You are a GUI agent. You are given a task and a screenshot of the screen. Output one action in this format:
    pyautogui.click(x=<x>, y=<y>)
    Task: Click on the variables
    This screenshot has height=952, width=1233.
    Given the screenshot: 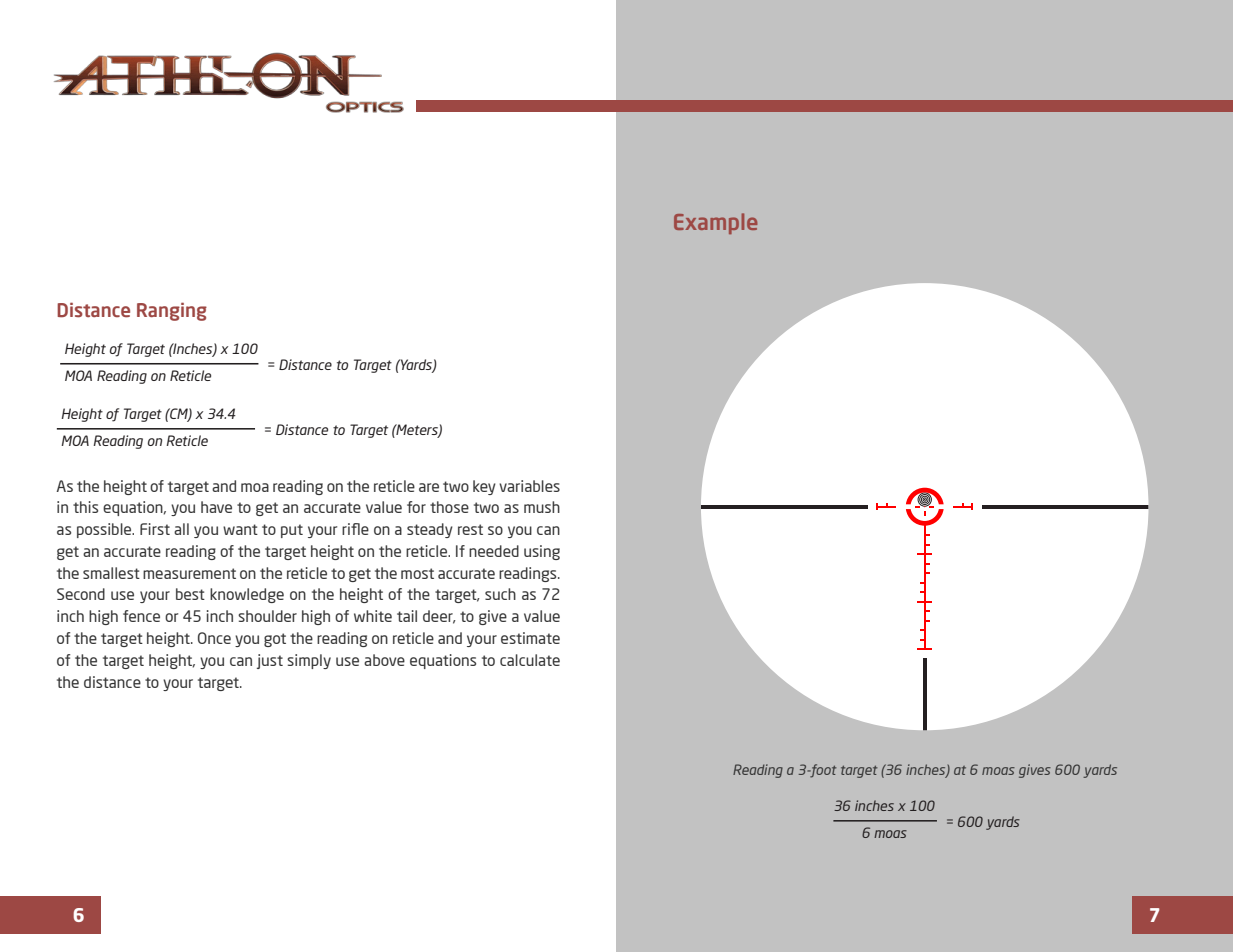 What is the action you would take?
    pyautogui.click(x=529, y=486)
